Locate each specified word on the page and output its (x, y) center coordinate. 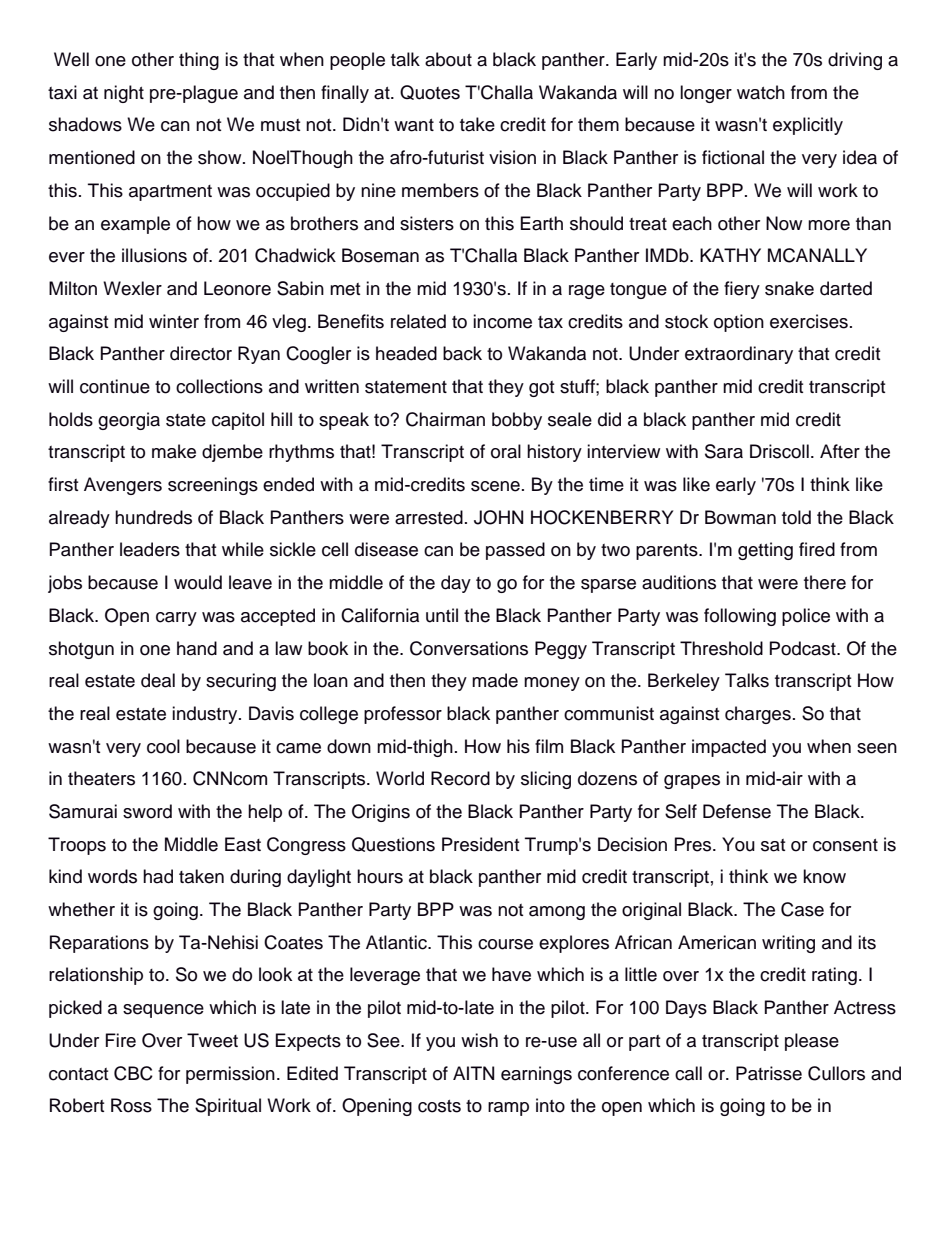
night (124, 94)
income (502, 321)
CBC (133, 1073)
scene (495, 486)
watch (761, 92)
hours (380, 876)
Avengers (123, 486)
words (112, 876)
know (824, 876)
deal (158, 680)
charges (758, 715)
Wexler (132, 288)
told (796, 517)
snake (789, 288)
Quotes (430, 92)
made (495, 680)
